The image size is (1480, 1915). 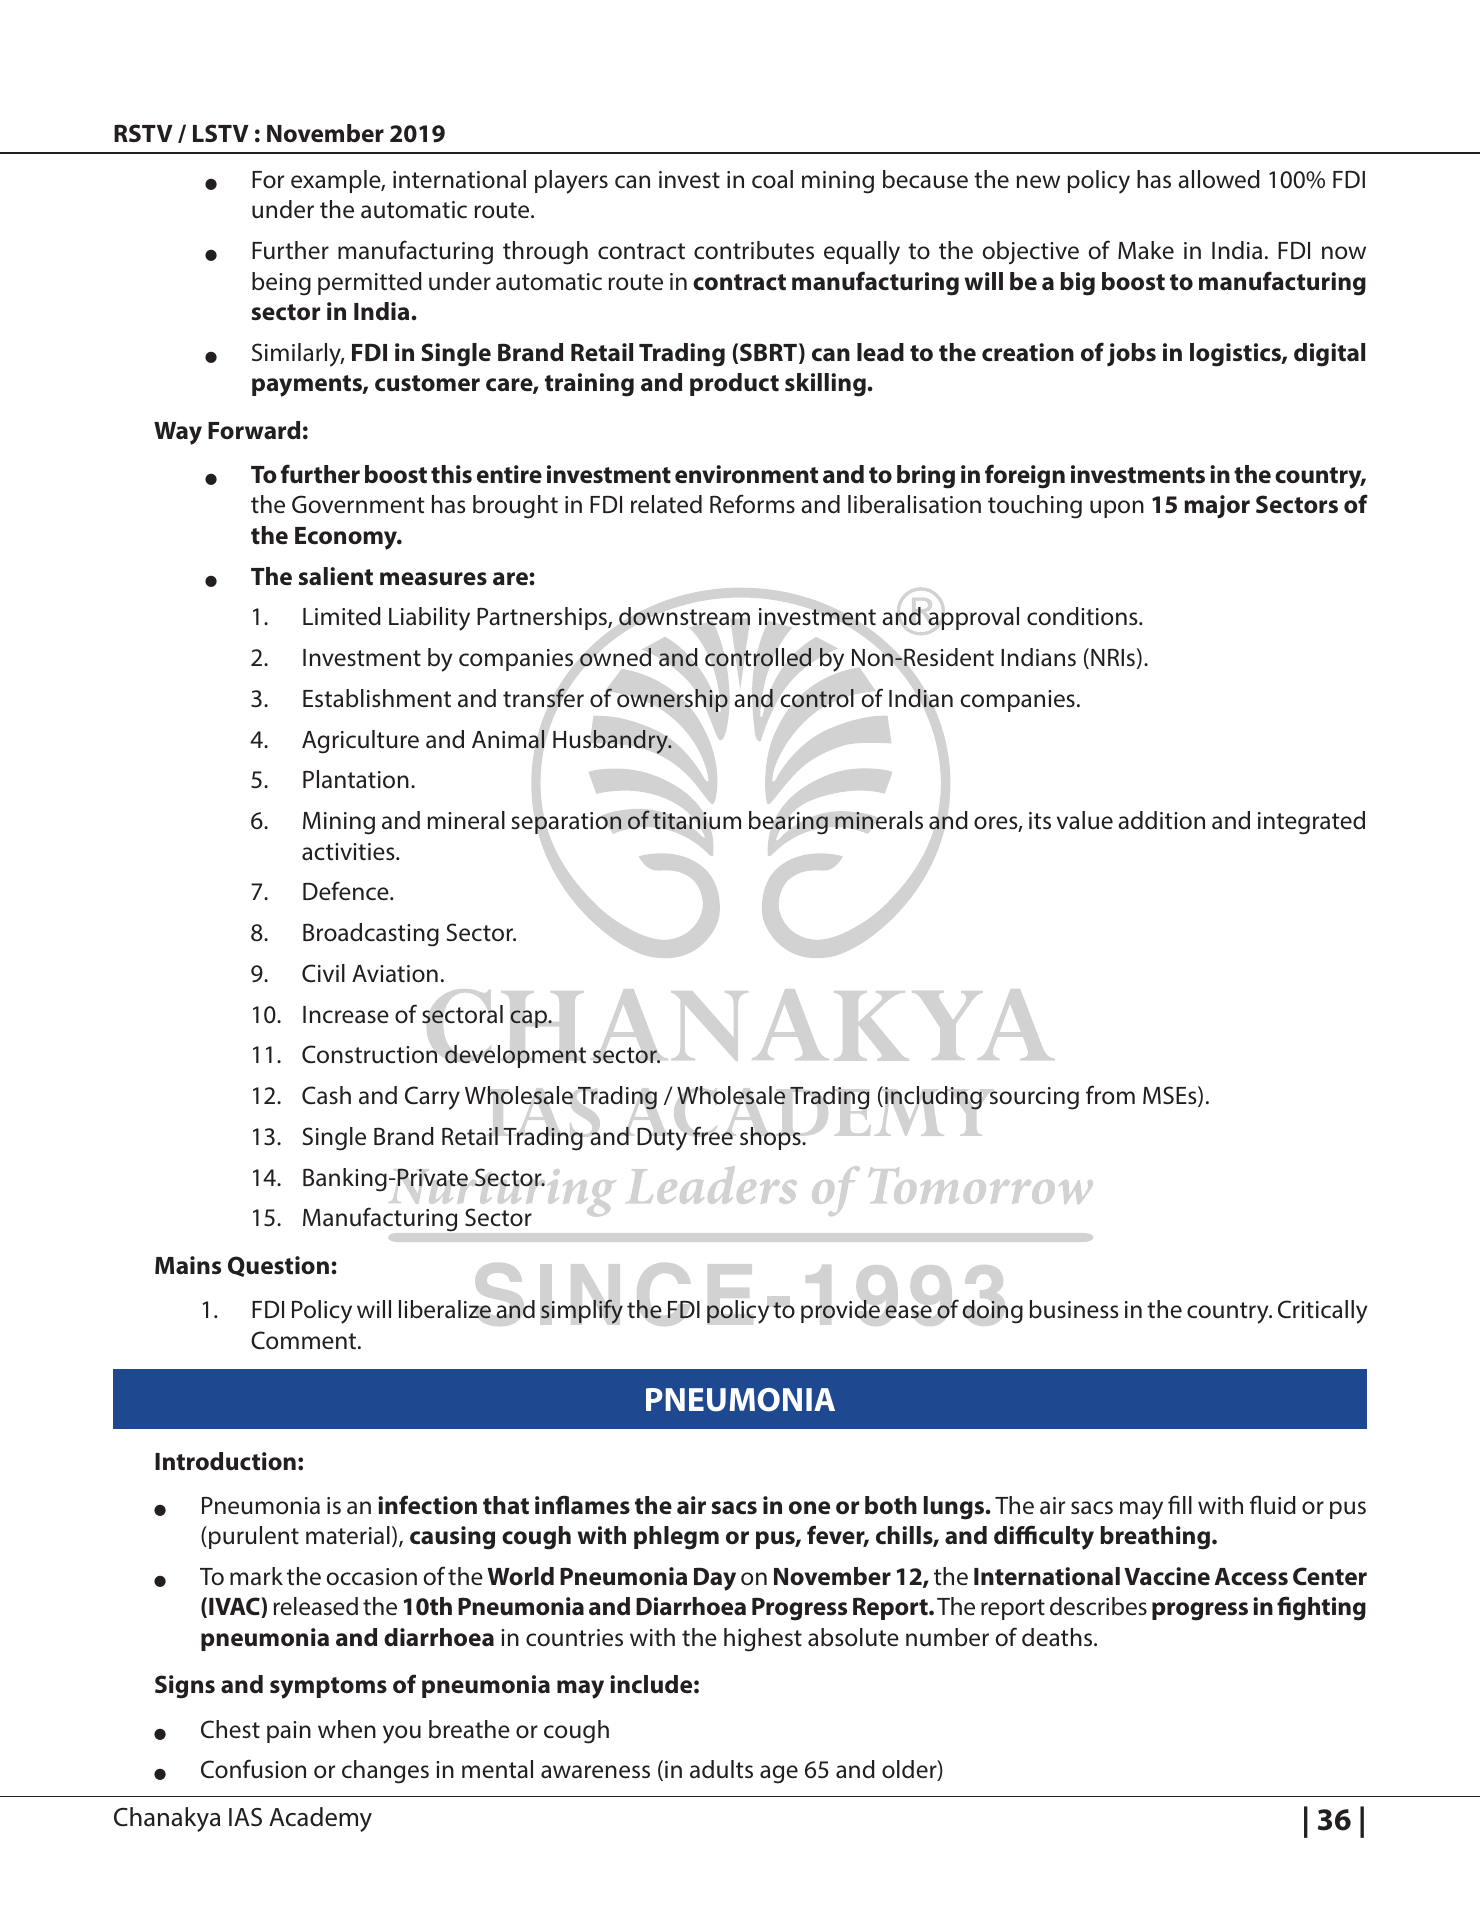 What do you see at coordinates (1110, 1094) in the screenshot?
I see `from` at bounding box center [1110, 1094].
